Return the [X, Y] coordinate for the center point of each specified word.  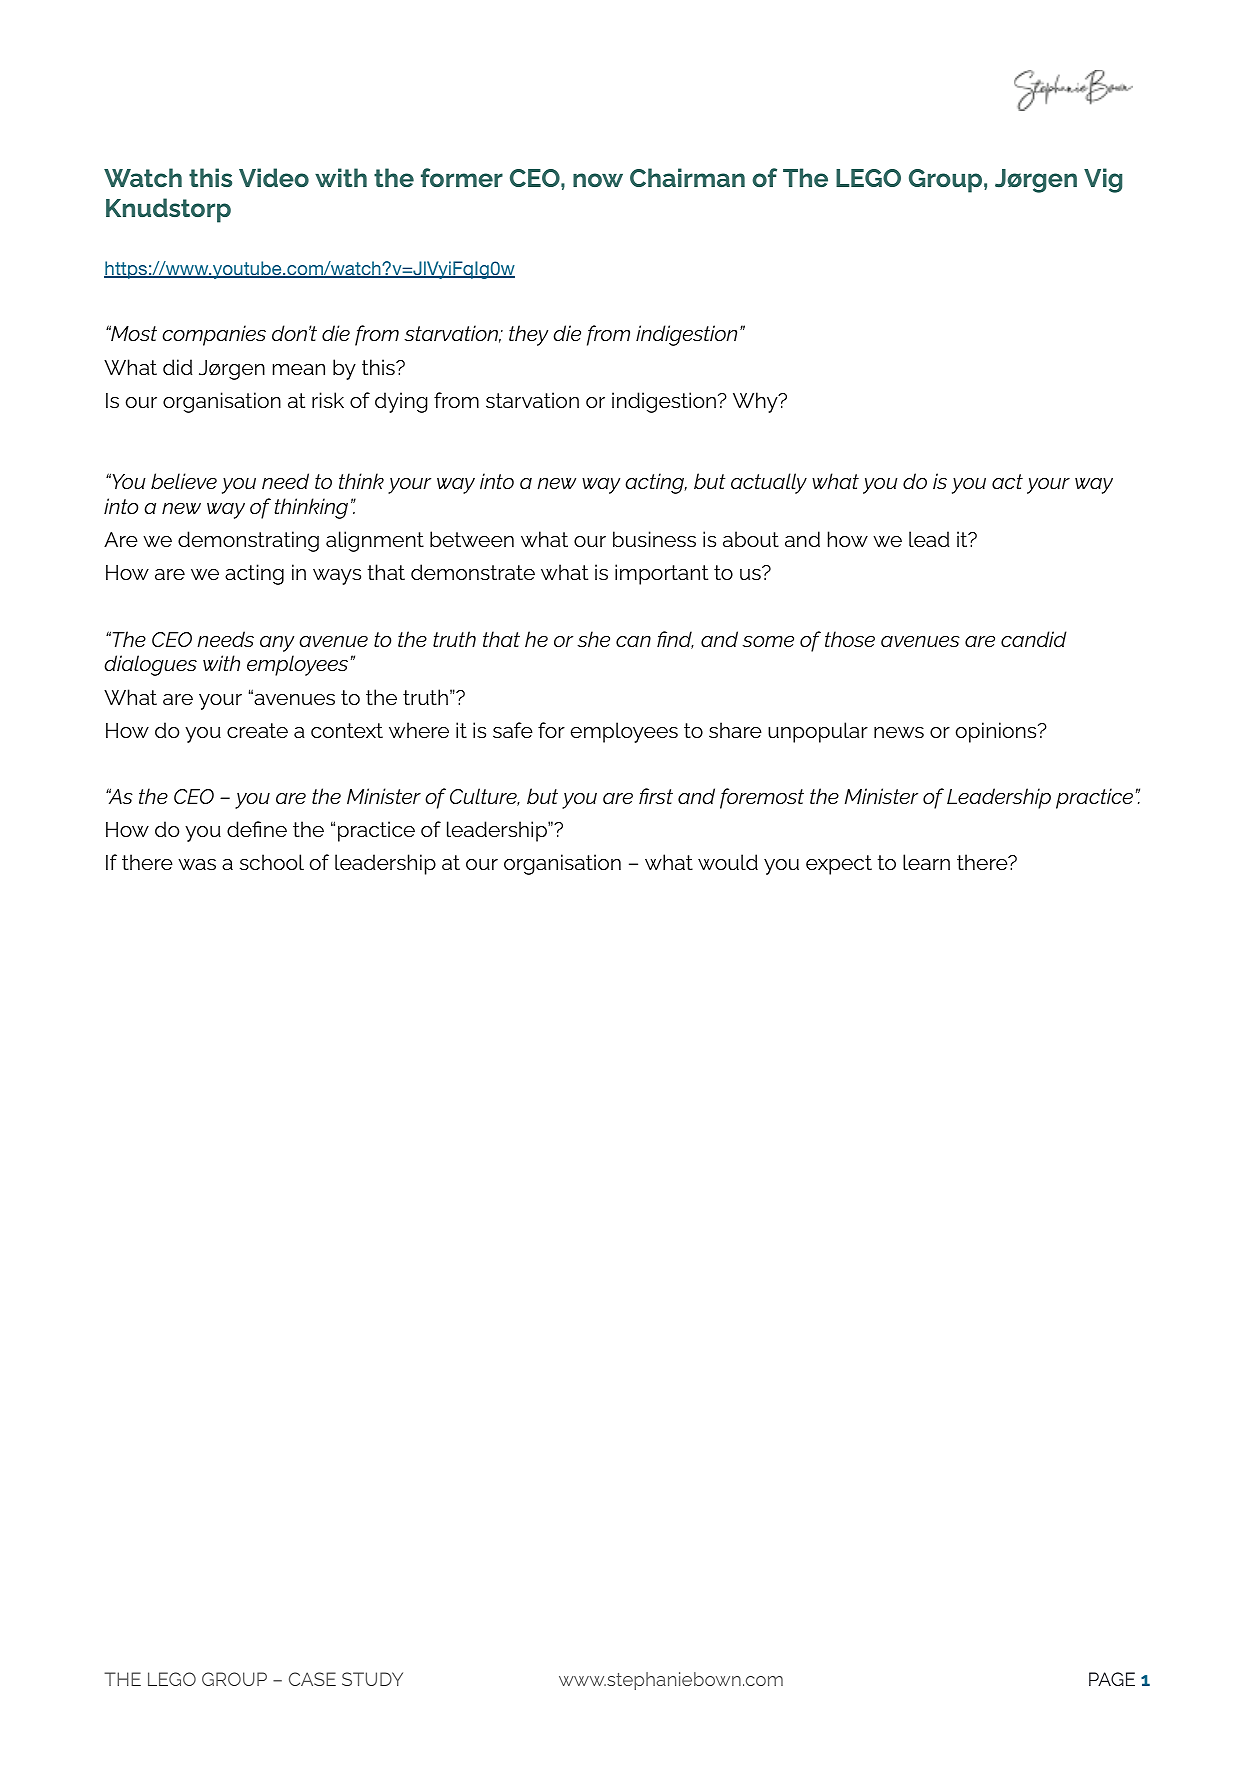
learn [926, 862]
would [728, 862]
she [593, 639]
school [272, 862]
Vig [1103, 180]
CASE [312, 1679]
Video [274, 177]
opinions [997, 732]
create [257, 731]
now [598, 180]
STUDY [372, 1679]
